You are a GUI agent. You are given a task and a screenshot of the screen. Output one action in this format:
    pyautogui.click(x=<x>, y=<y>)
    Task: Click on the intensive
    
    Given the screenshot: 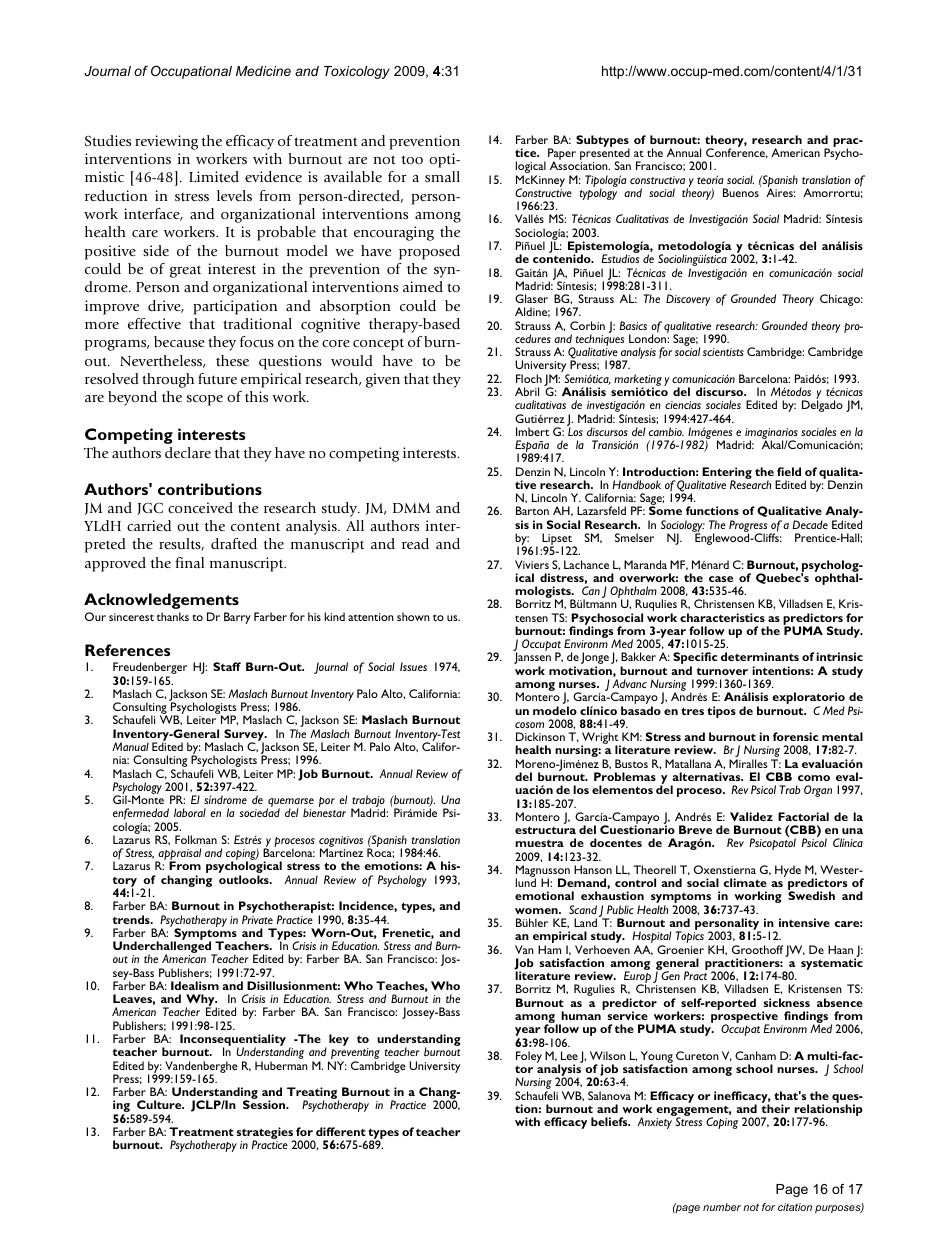 What is the action you would take?
    pyautogui.click(x=804, y=922)
